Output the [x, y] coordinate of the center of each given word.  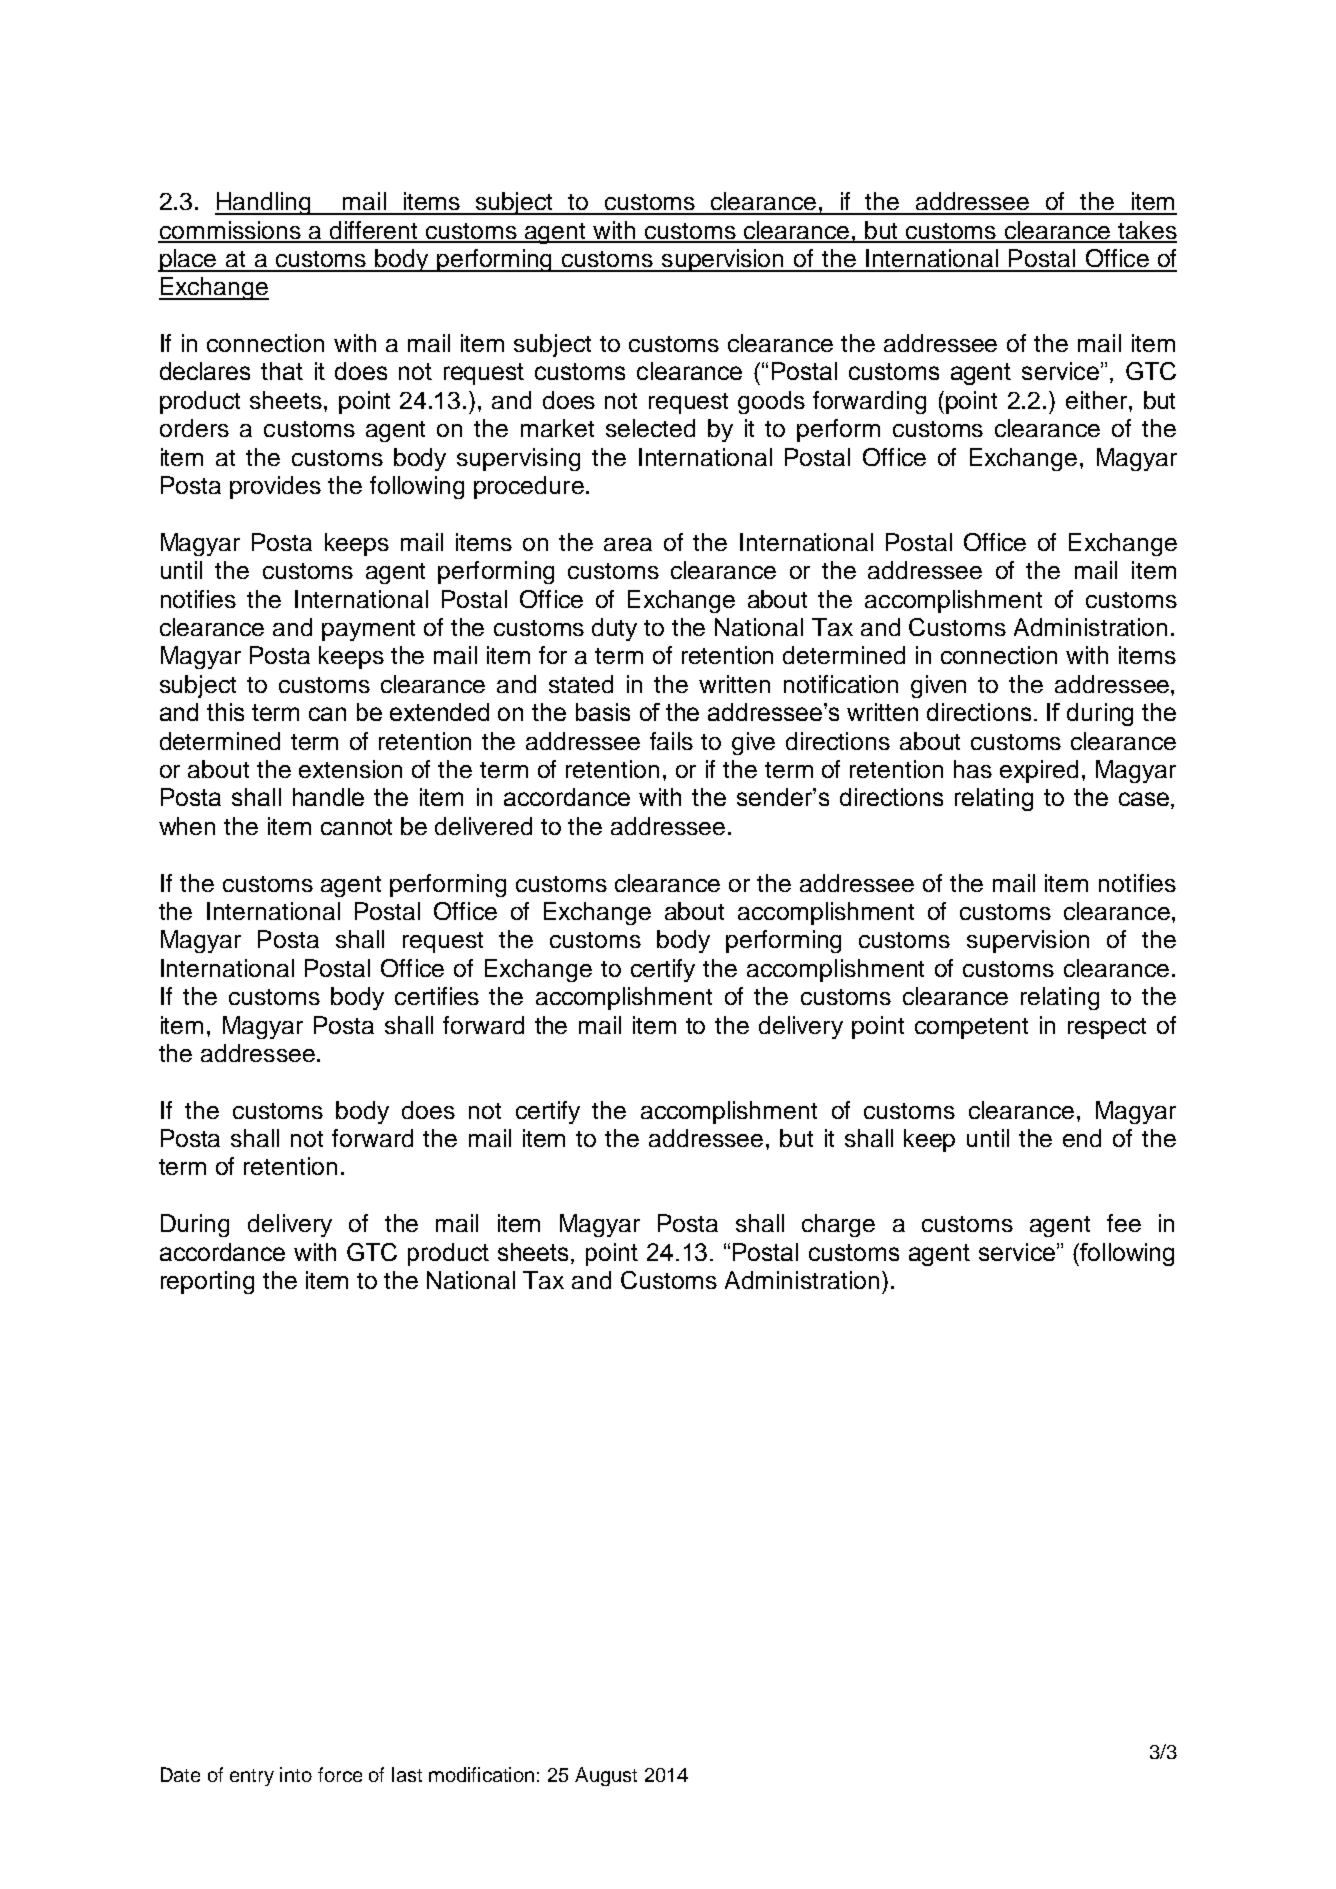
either [1098, 400]
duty [614, 629]
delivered [483, 826]
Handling [264, 203]
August [606, 1776]
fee [1124, 1223]
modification [481, 1774]
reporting [207, 1282]
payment [368, 630]
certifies [437, 996]
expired [1039, 771]
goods [771, 402]
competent [971, 1028]
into [296, 1774]
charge [838, 1225]
